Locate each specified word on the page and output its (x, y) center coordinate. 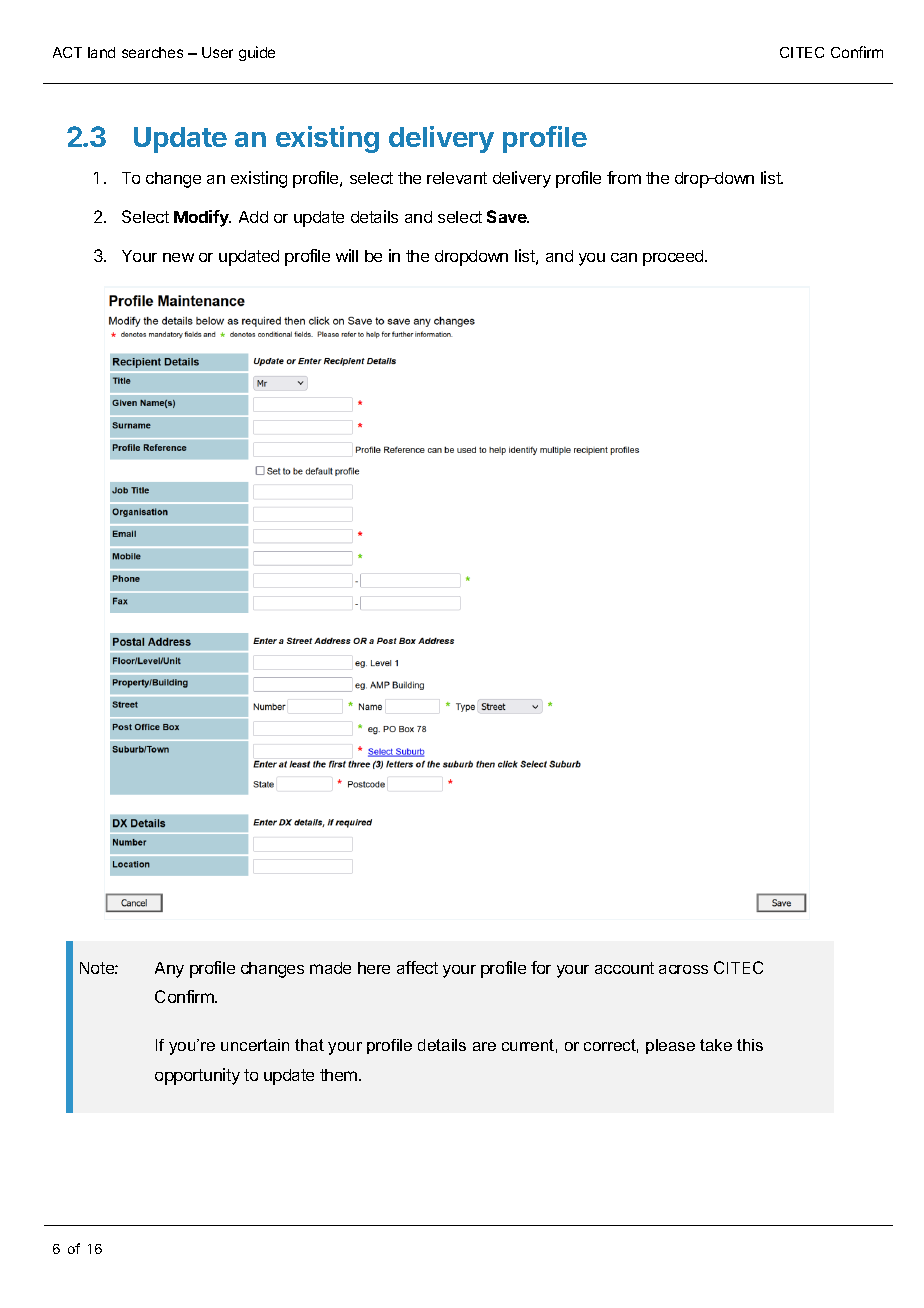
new (178, 257)
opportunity (197, 1076)
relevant (457, 178)
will (347, 255)
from (624, 177)
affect (417, 967)
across (683, 969)
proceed (674, 258)
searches (152, 52)
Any (169, 970)
